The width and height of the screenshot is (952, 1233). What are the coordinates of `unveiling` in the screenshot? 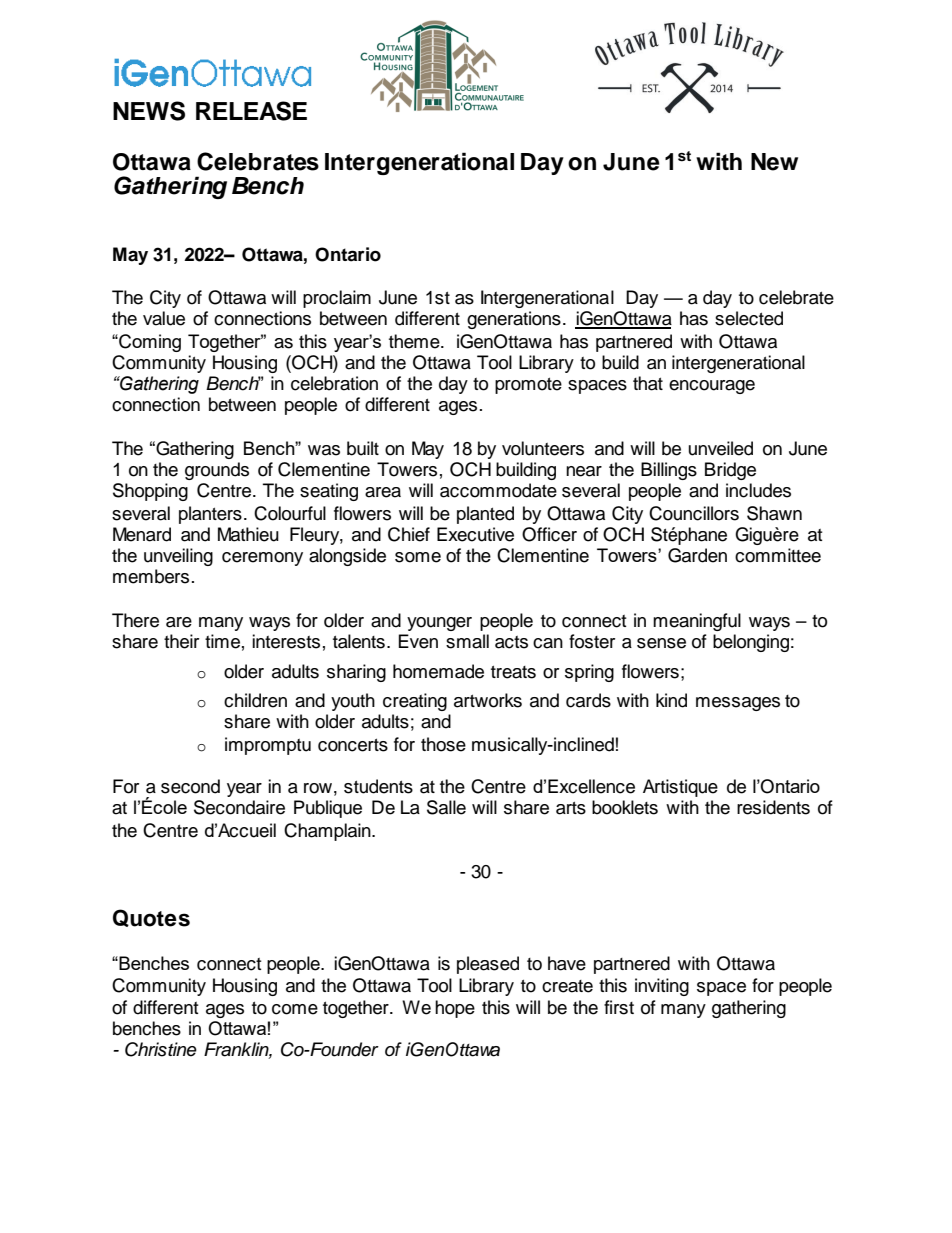 It's located at (178, 557).
